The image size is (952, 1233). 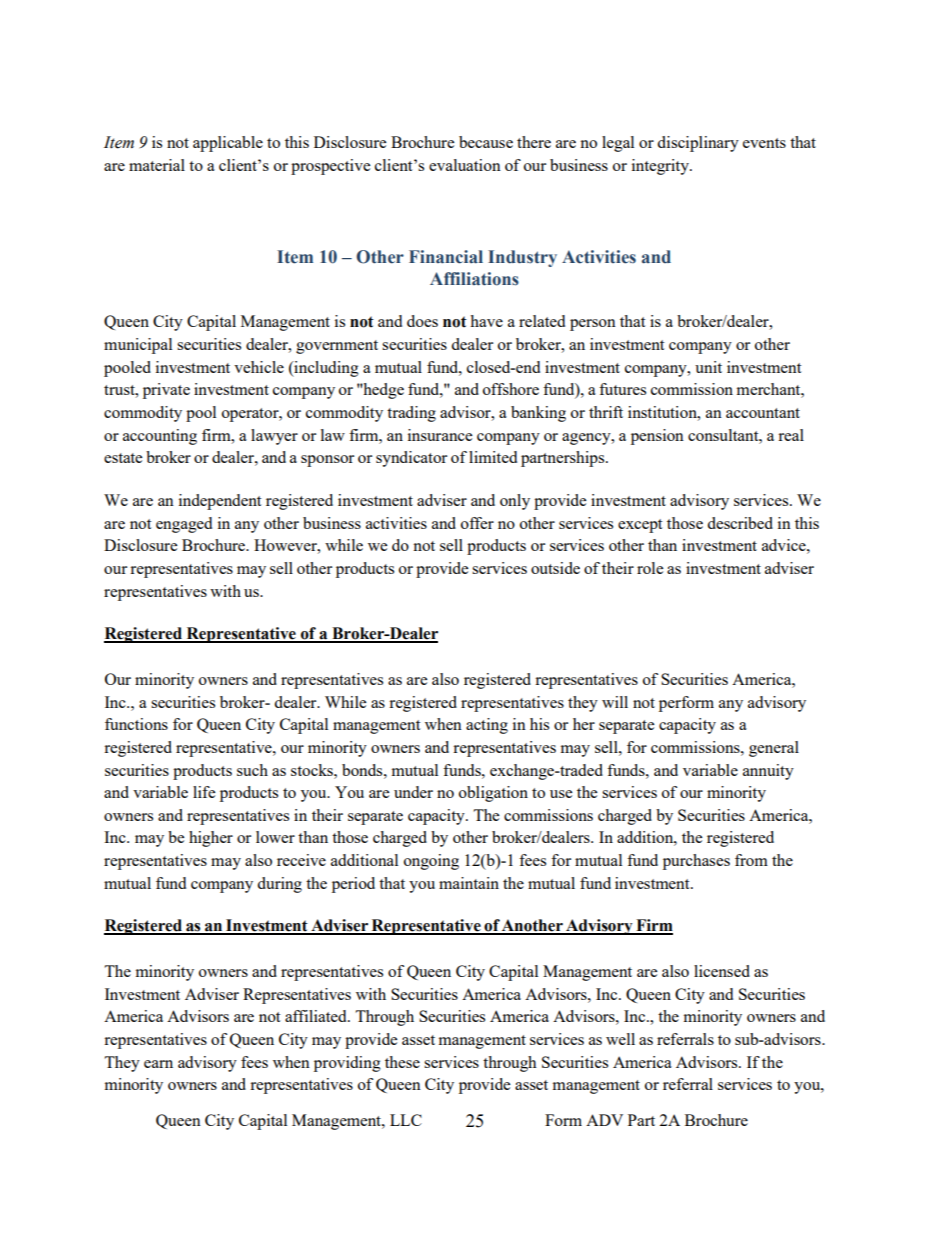 What do you see at coordinates (650, 568) in the image?
I see `role` at bounding box center [650, 568].
